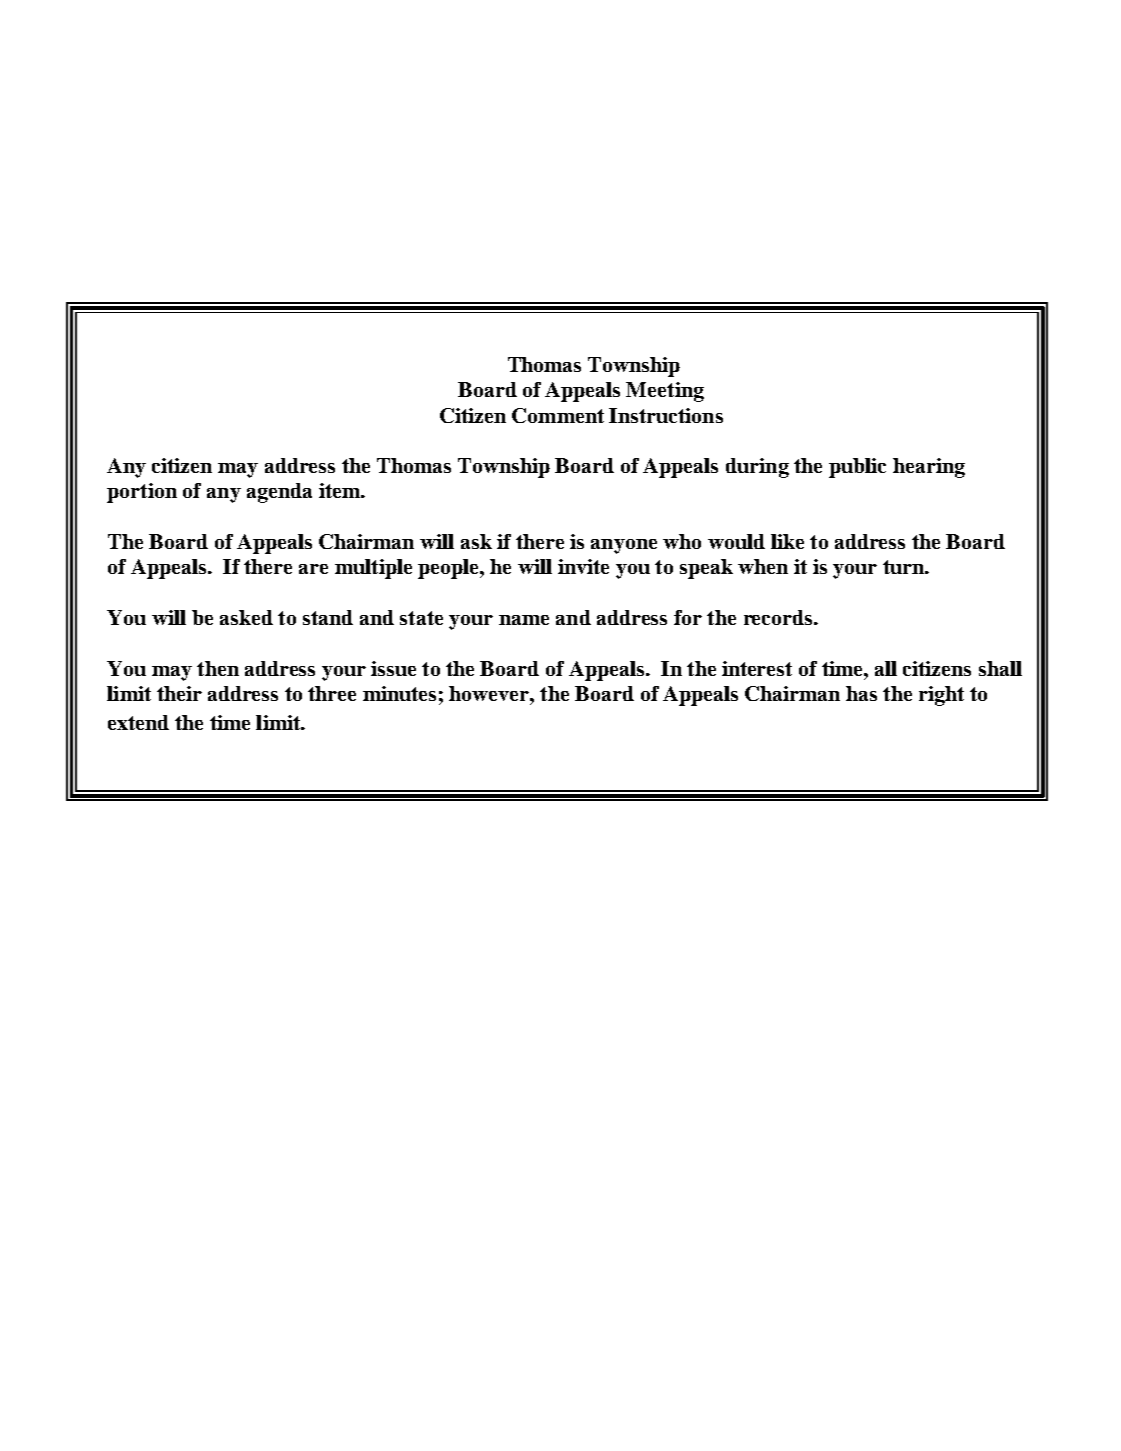 This document has width=1121, height=1451. What do you see at coordinates (558, 415) in the document?
I see `Comment` at bounding box center [558, 415].
